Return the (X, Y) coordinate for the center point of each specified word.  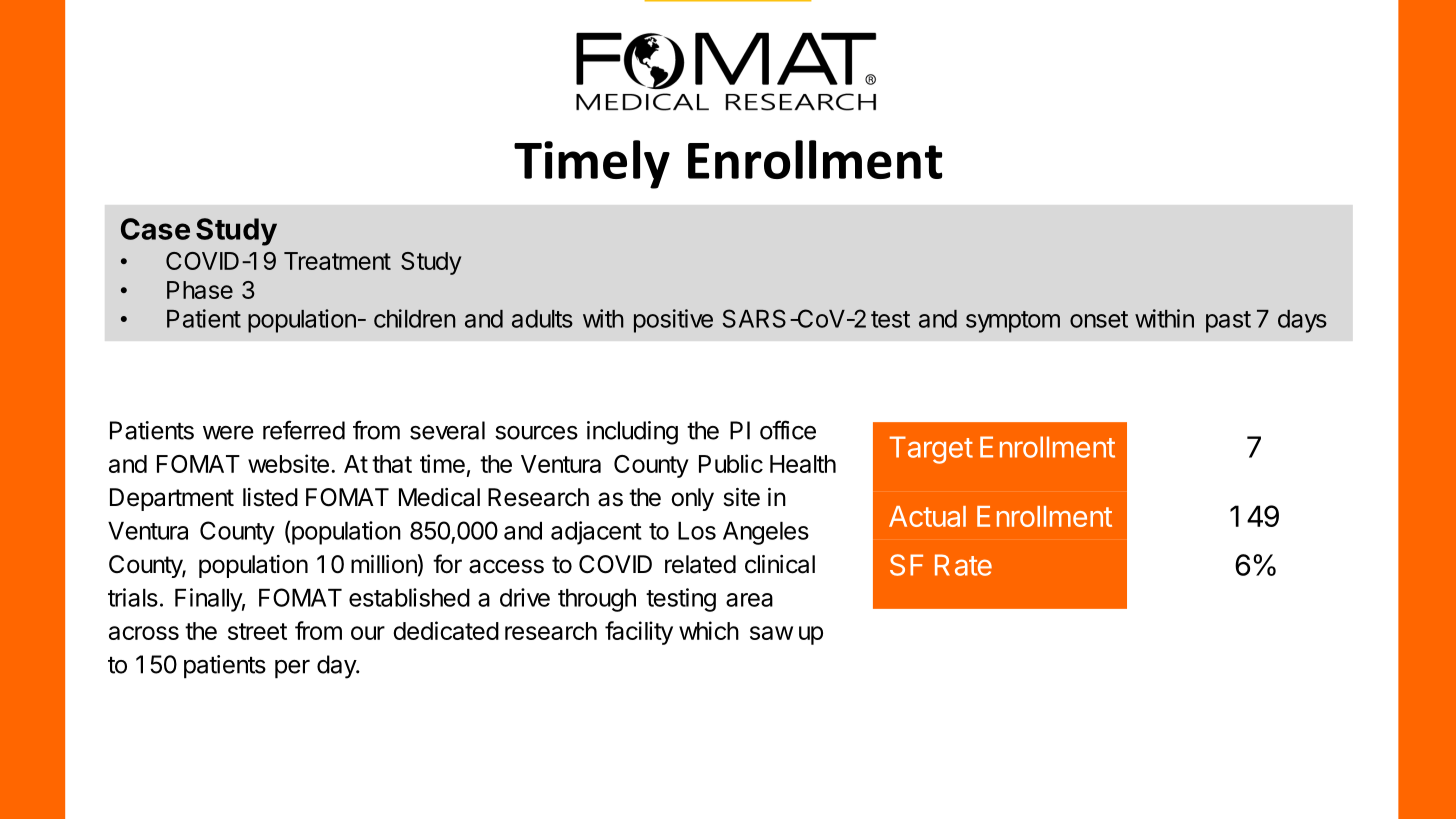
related (700, 564)
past (1228, 322)
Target (931, 450)
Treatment (337, 261)
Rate (963, 565)
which (709, 630)
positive (673, 321)
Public (731, 463)
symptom (1013, 322)
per (292, 669)
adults (542, 319)
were (228, 432)
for (447, 564)
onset (1099, 319)
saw (771, 633)
